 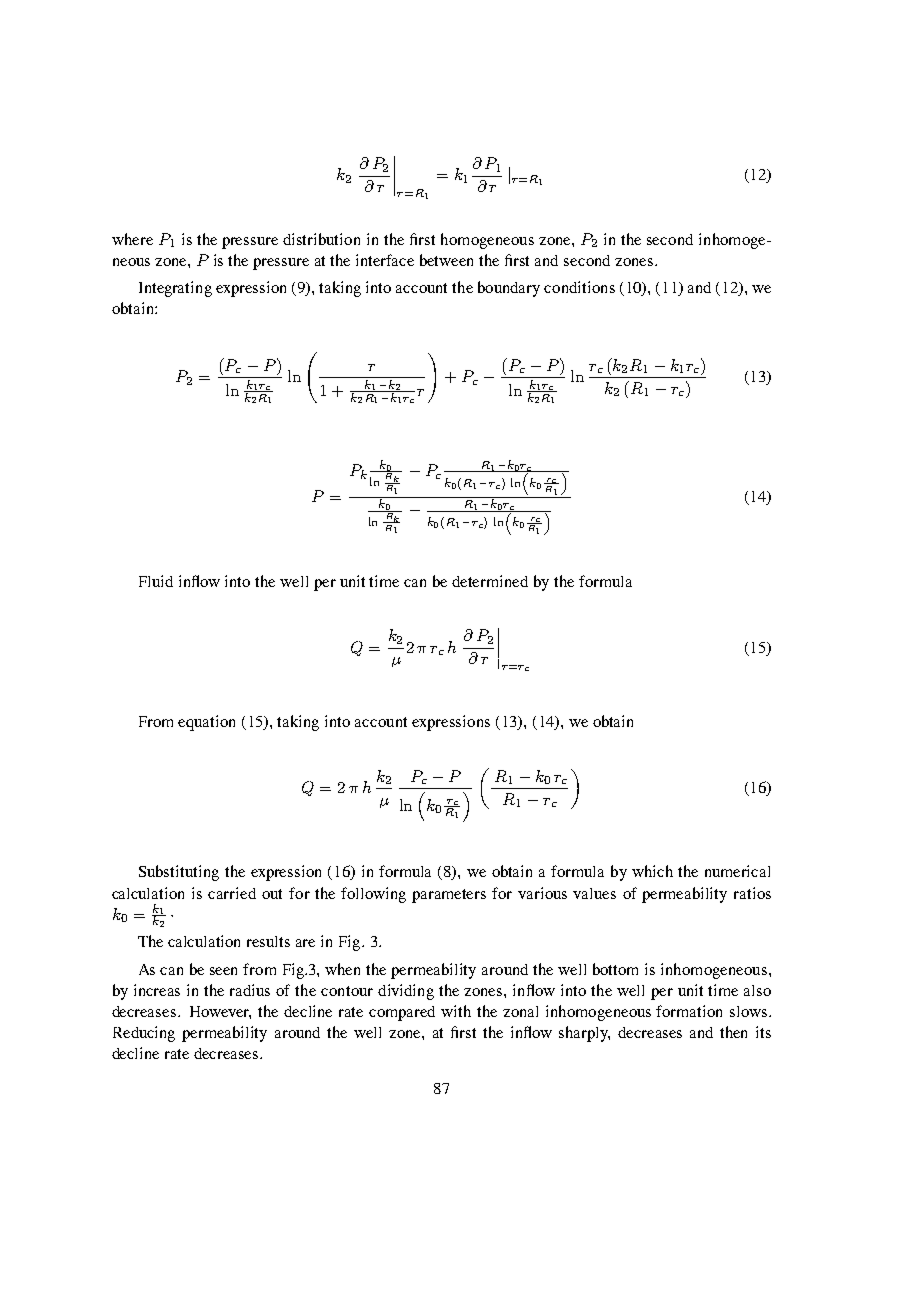 What do you see at coordinates (509, 289) in the screenshot?
I see `boundary` at bounding box center [509, 289].
